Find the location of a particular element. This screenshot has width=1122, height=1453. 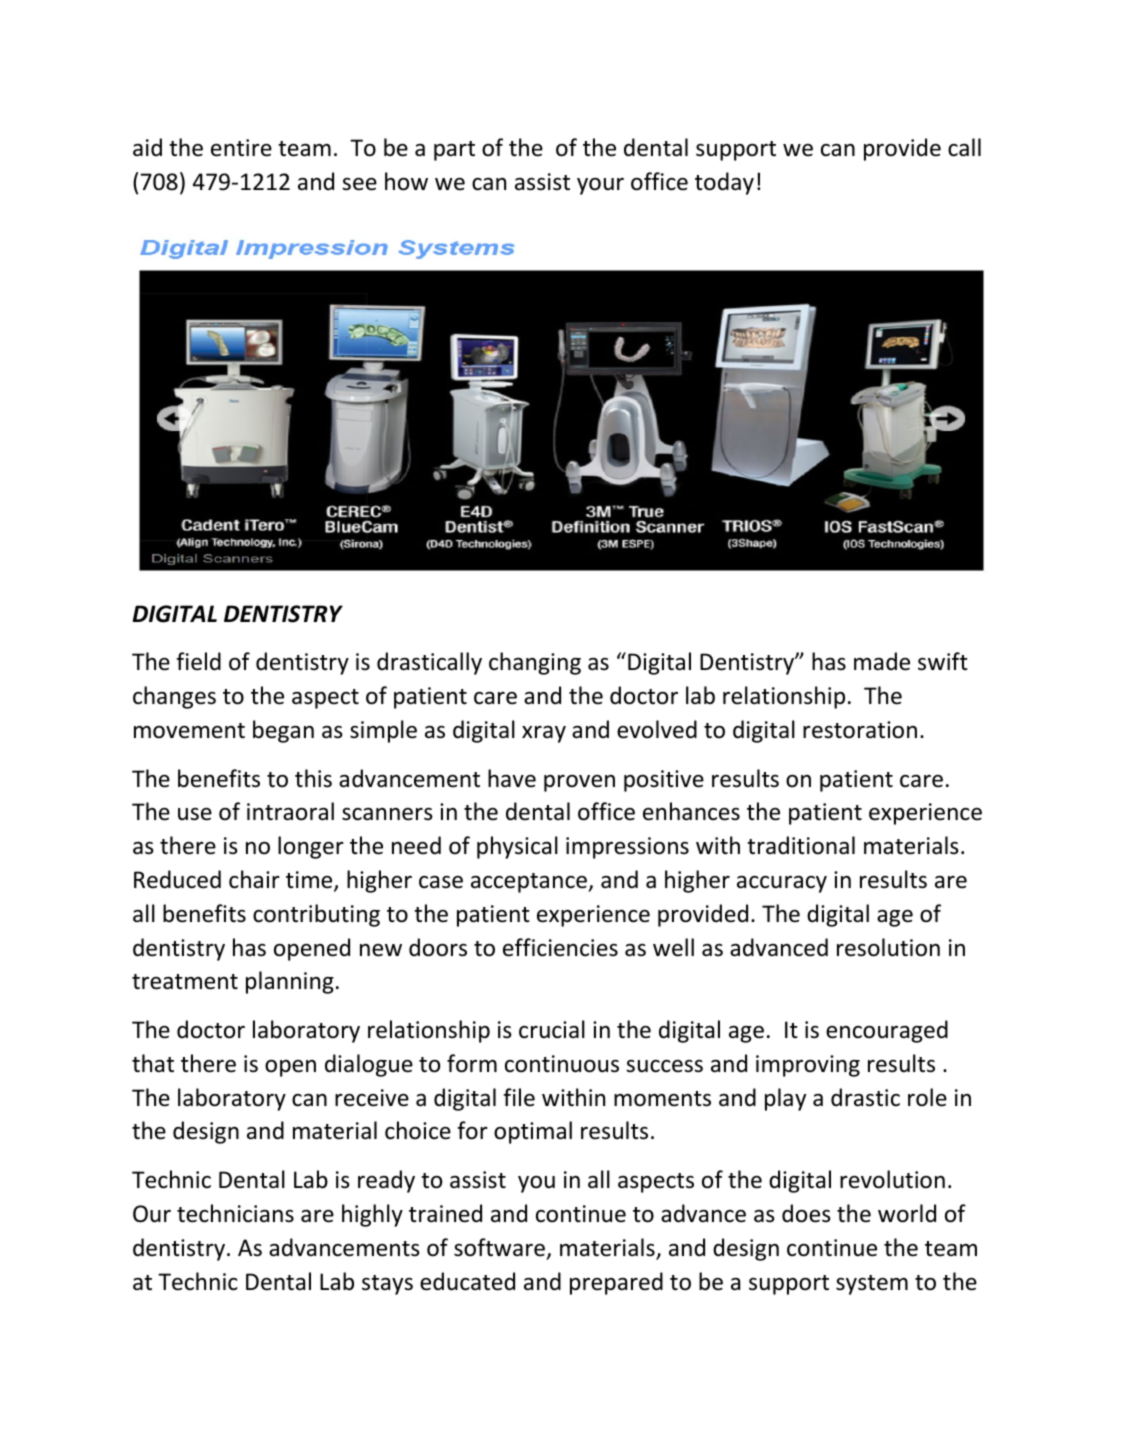

your is located at coordinates (600, 186).
